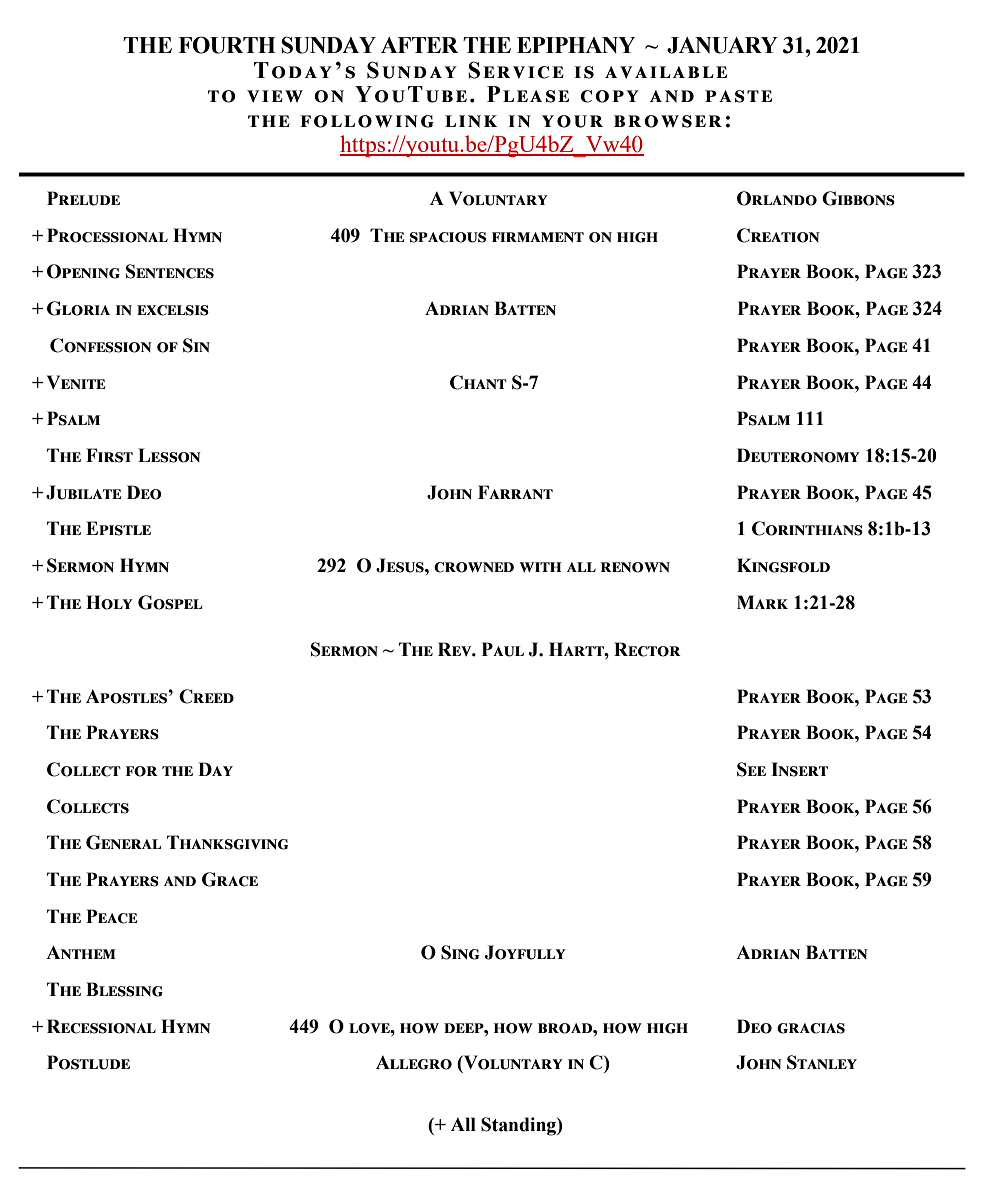 The image size is (991, 1204). I want to click on FOURTH, so click(227, 45).
